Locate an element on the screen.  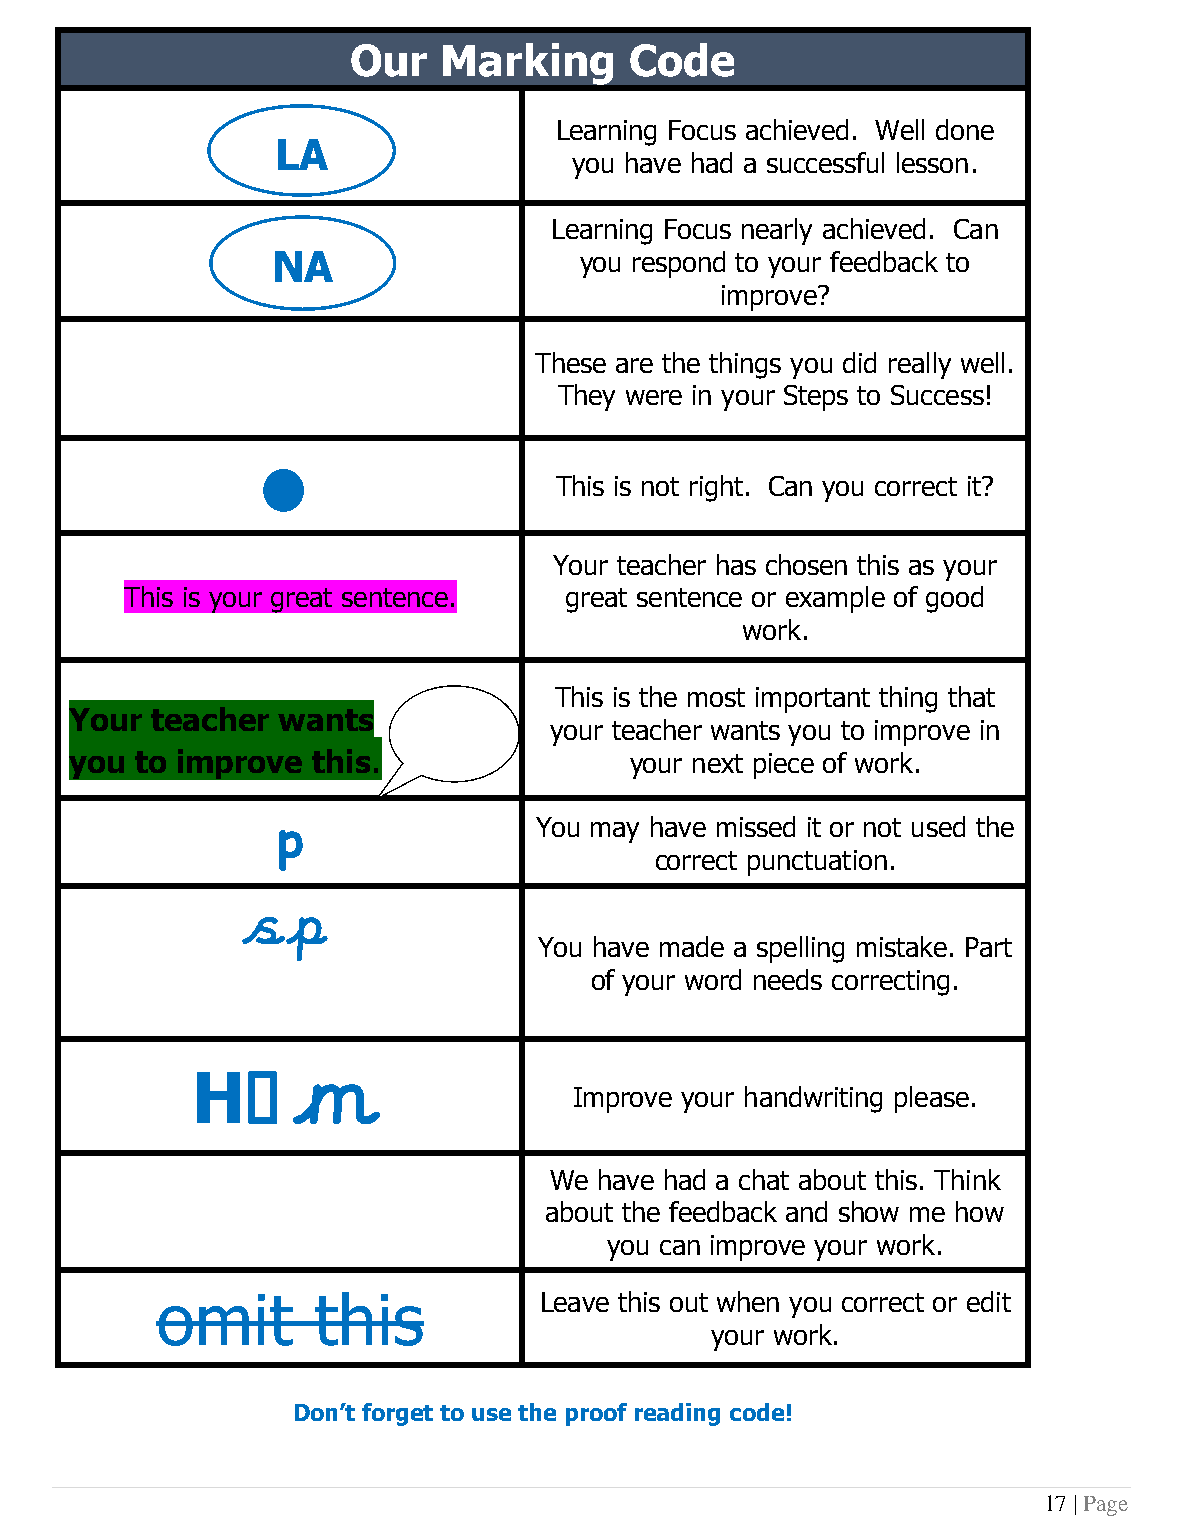
may is located at coordinates (615, 832).
